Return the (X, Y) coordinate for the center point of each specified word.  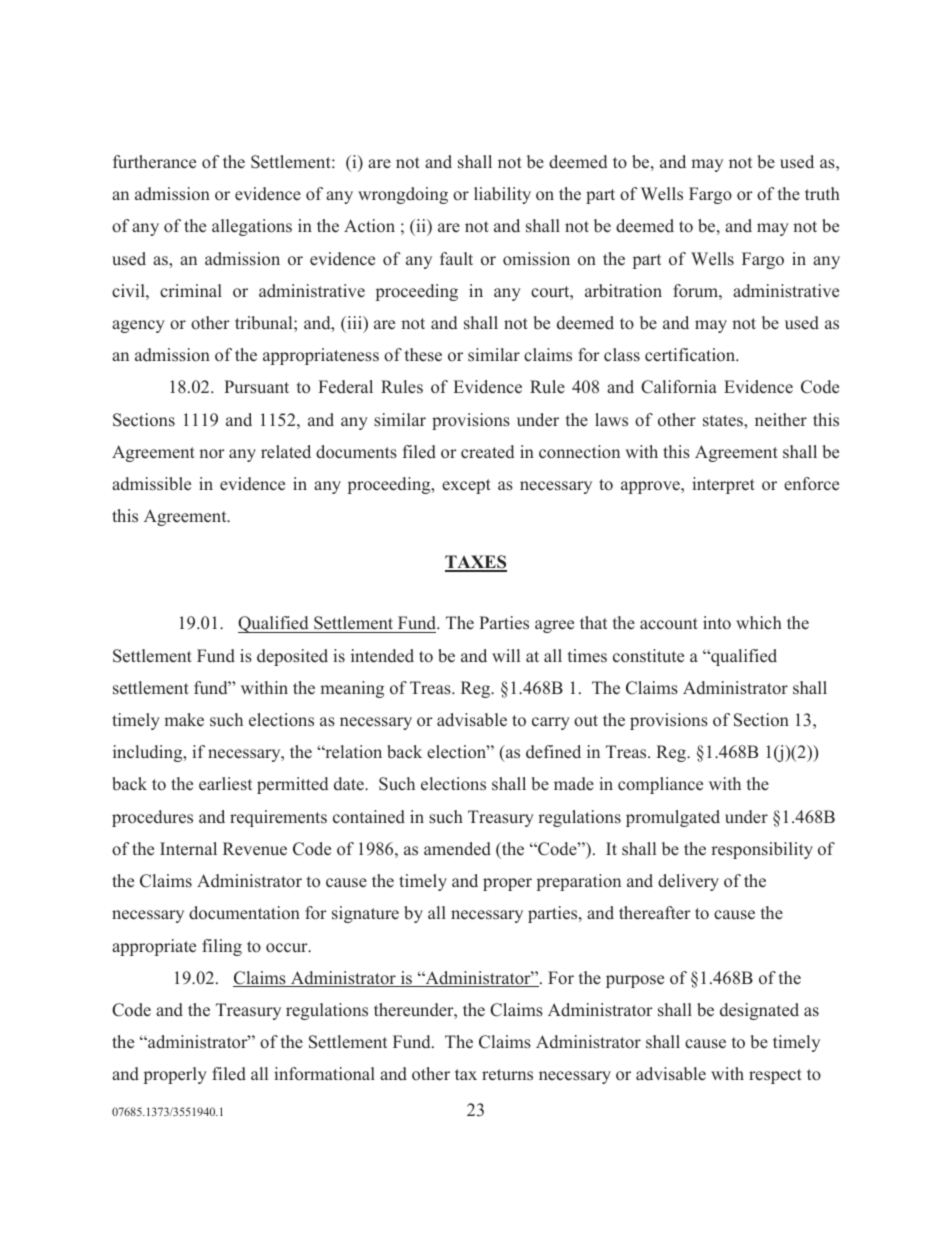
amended (457, 849)
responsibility (762, 850)
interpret (723, 485)
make (184, 720)
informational (324, 1074)
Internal (188, 849)
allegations (252, 227)
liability (502, 195)
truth (822, 194)
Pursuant (256, 387)
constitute (648, 656)
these (423, 355)
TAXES (476, 563)
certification (691, 355)
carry (551, 723)
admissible (151, 484)
